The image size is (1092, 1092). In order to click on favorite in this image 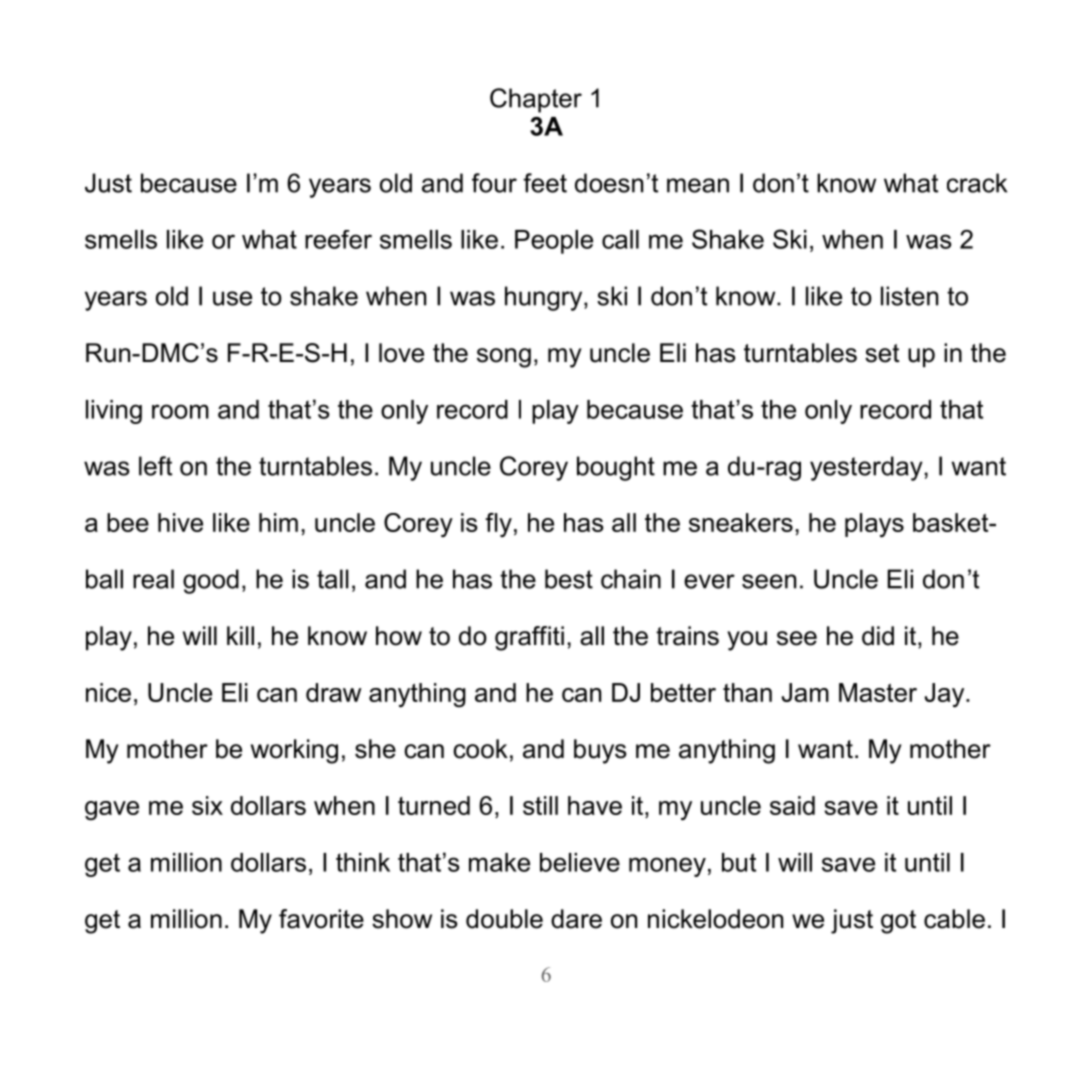, I will do `click(321, 919)`.
